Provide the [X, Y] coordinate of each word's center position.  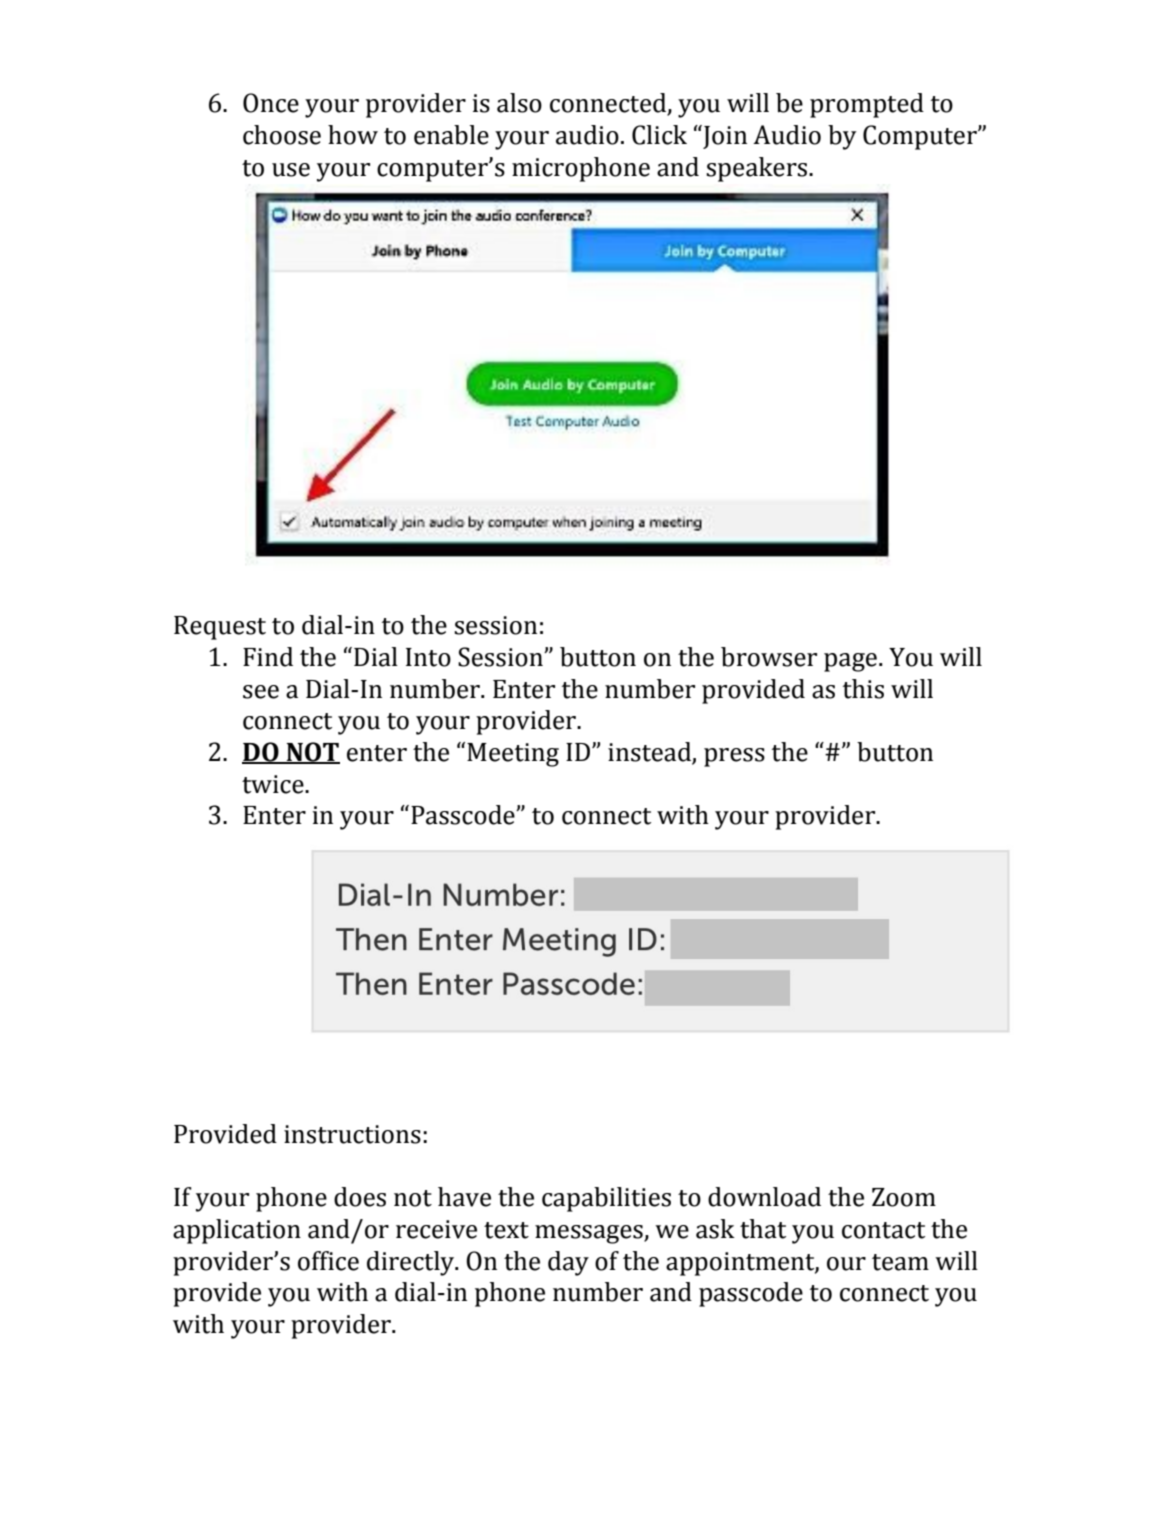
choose [282, 135]
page [850, 662]
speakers [758, 169]
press [734, 757]
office [328, 1261]
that [763, 1229]
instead [650, 753]
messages [590, 1234]
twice [274, 784]
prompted [867, 105]
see [261, 692]
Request [220, 628]
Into [428, 657]
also [519, 103]
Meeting [513, 755]
